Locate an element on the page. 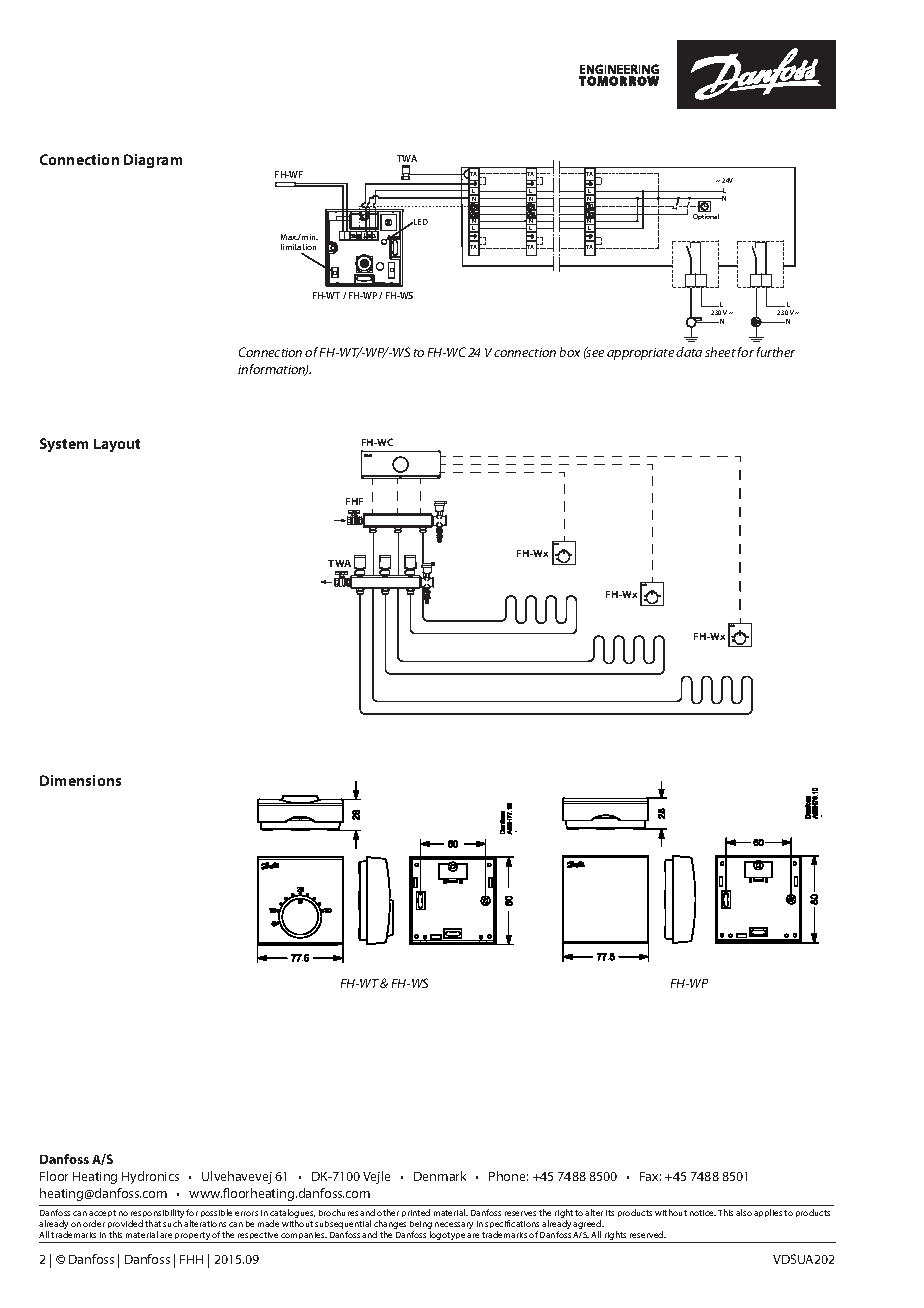 The height and width of the image is (1308, 924). limitation is located at coordinates (298, 247).
